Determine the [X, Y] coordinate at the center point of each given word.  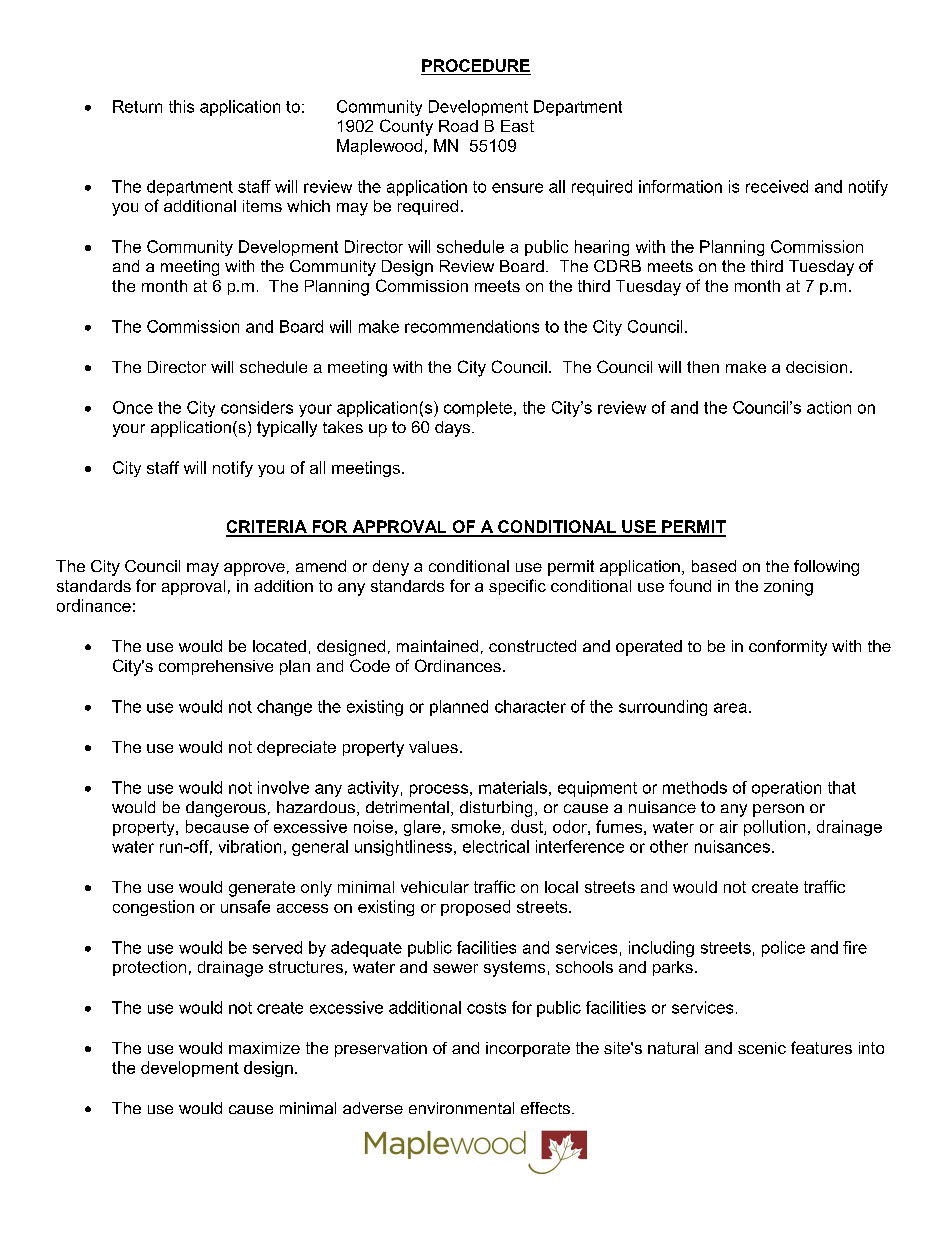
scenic [762, 1048]
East [517, 126]
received [777, 186]
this [181, 106]
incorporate [528, 1049]
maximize [264, 1048]
